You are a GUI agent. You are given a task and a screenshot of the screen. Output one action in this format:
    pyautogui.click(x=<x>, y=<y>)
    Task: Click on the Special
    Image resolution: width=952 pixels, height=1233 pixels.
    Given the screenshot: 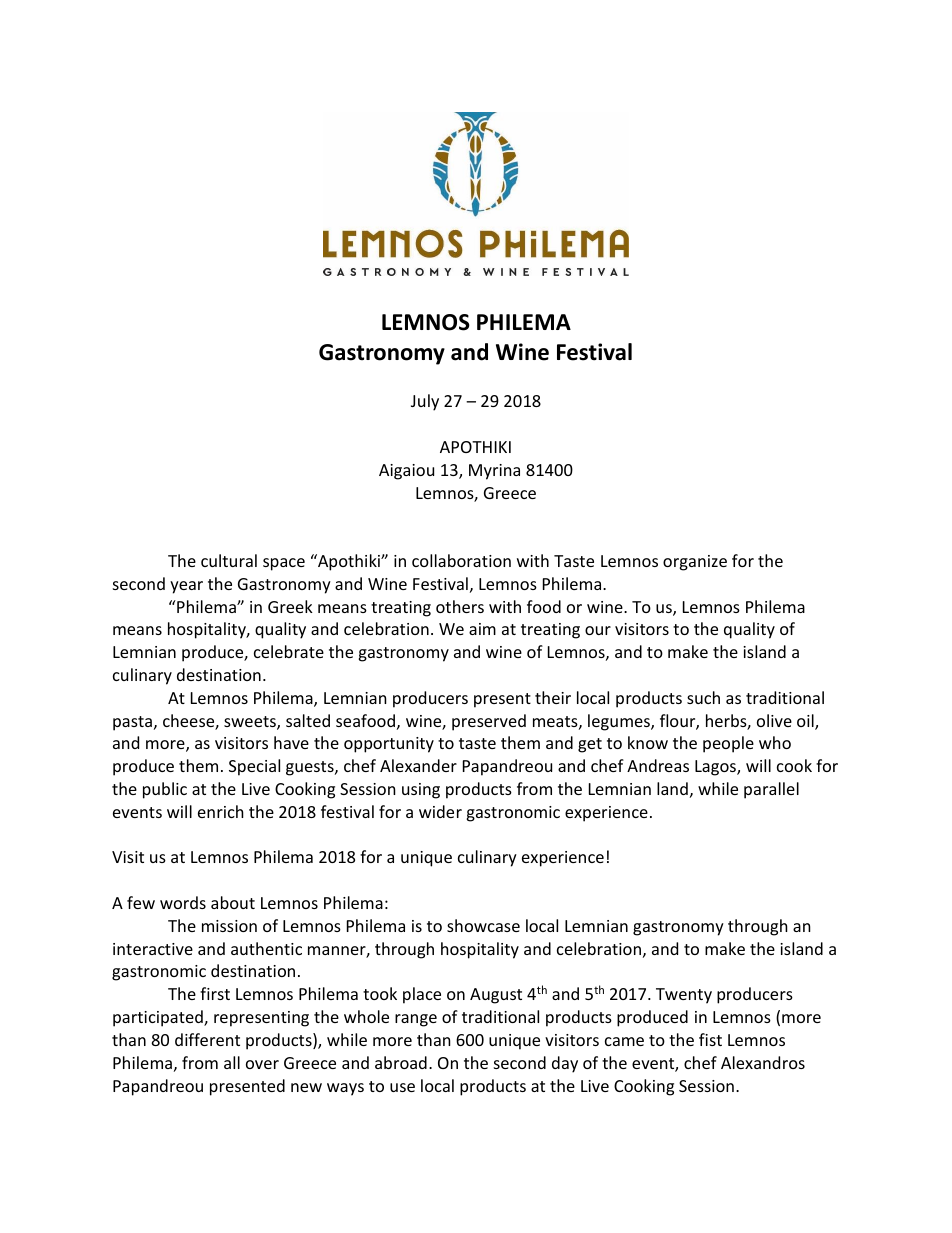 What is the action you would take?
    pyautogui.click(x=254, y=767)
